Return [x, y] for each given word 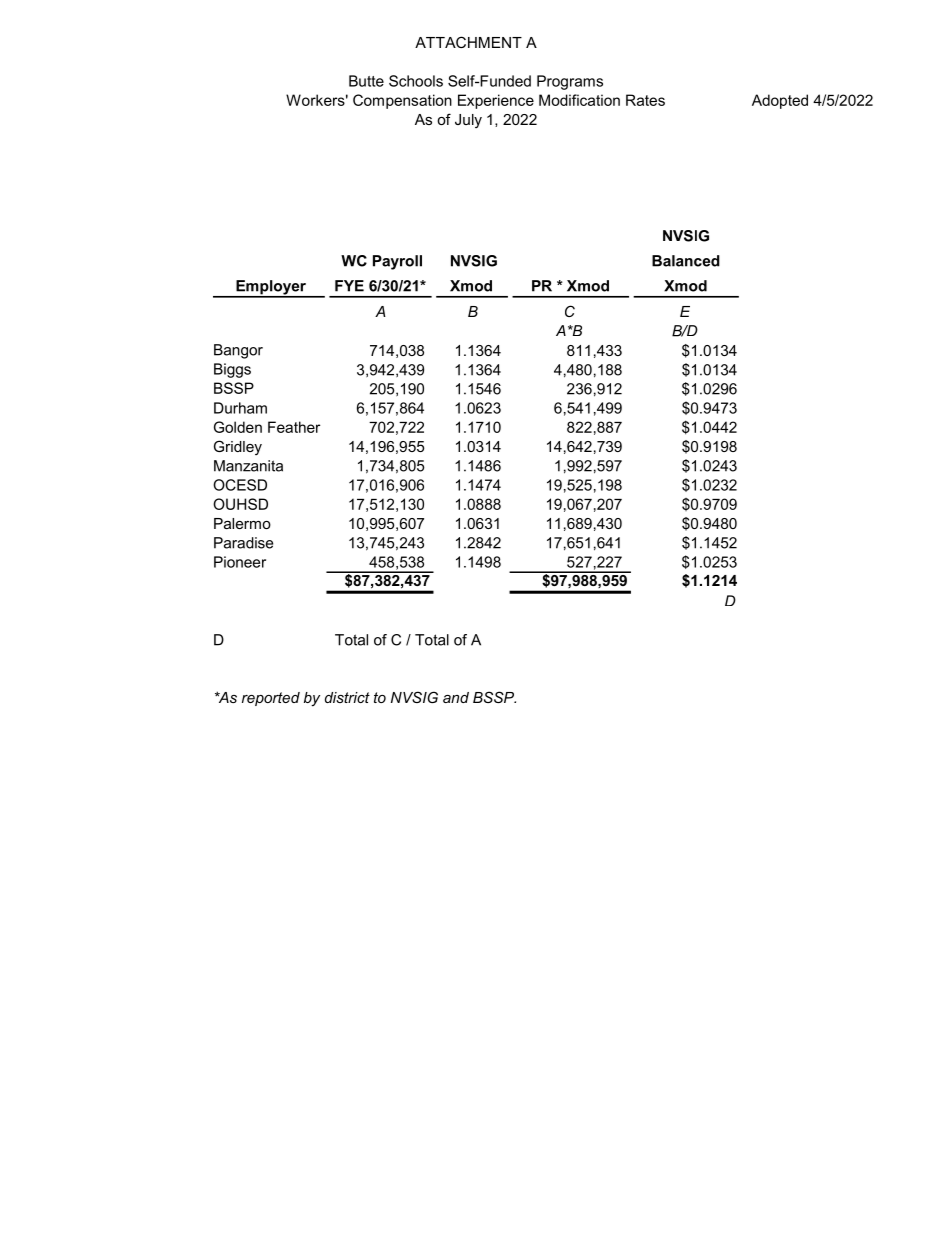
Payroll [397, 262]
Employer [271, 288]
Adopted [780, 101]
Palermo [242, 523]
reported [271, 699]
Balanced [686, 261]
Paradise [243, 543]
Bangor [238, 351]
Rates [645, 100]
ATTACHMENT [468, 42]
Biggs [232, 370]
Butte [366, 81]
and [456, 697]
